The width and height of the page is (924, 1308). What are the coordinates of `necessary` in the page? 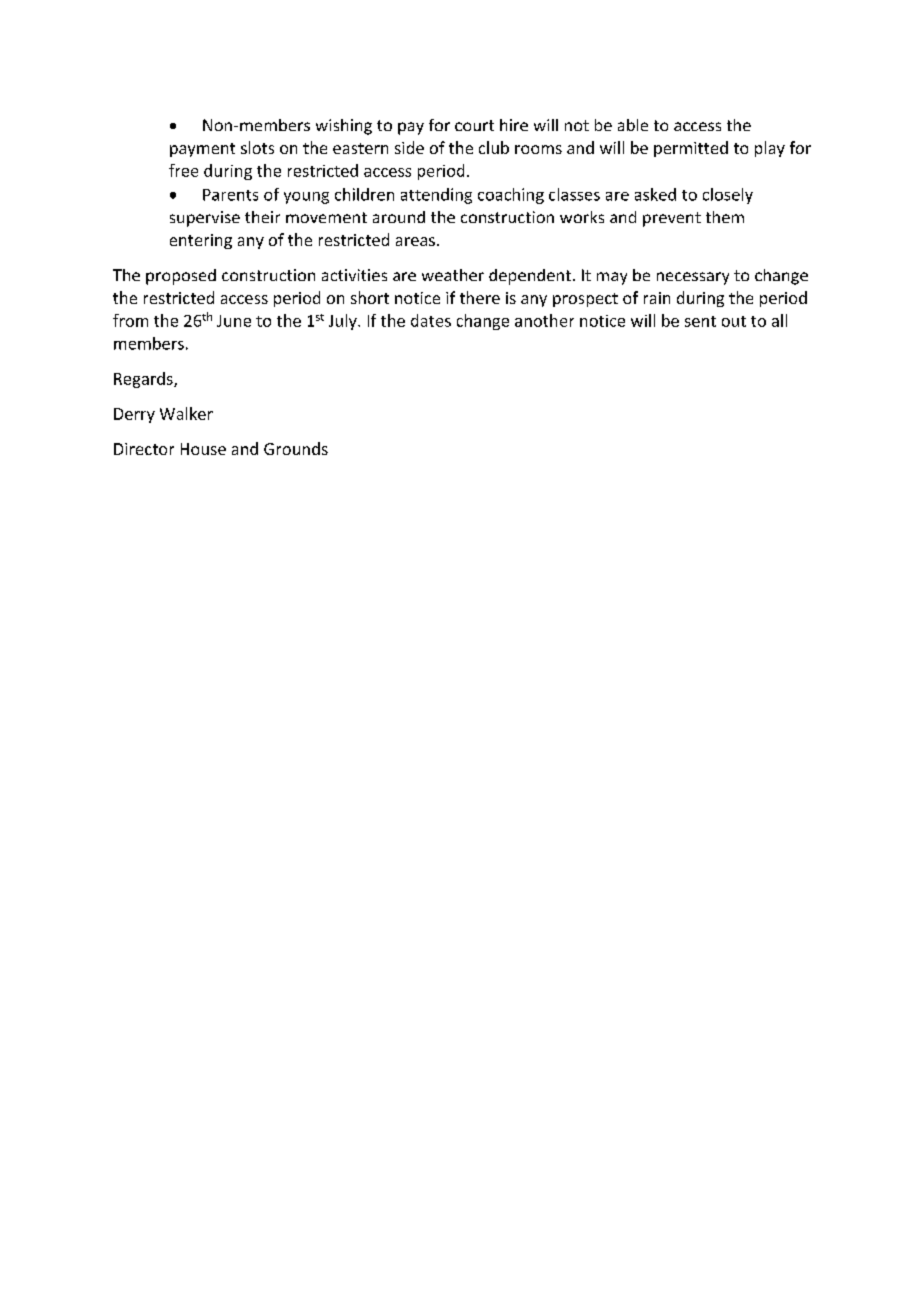 It's located at (693, 278).
